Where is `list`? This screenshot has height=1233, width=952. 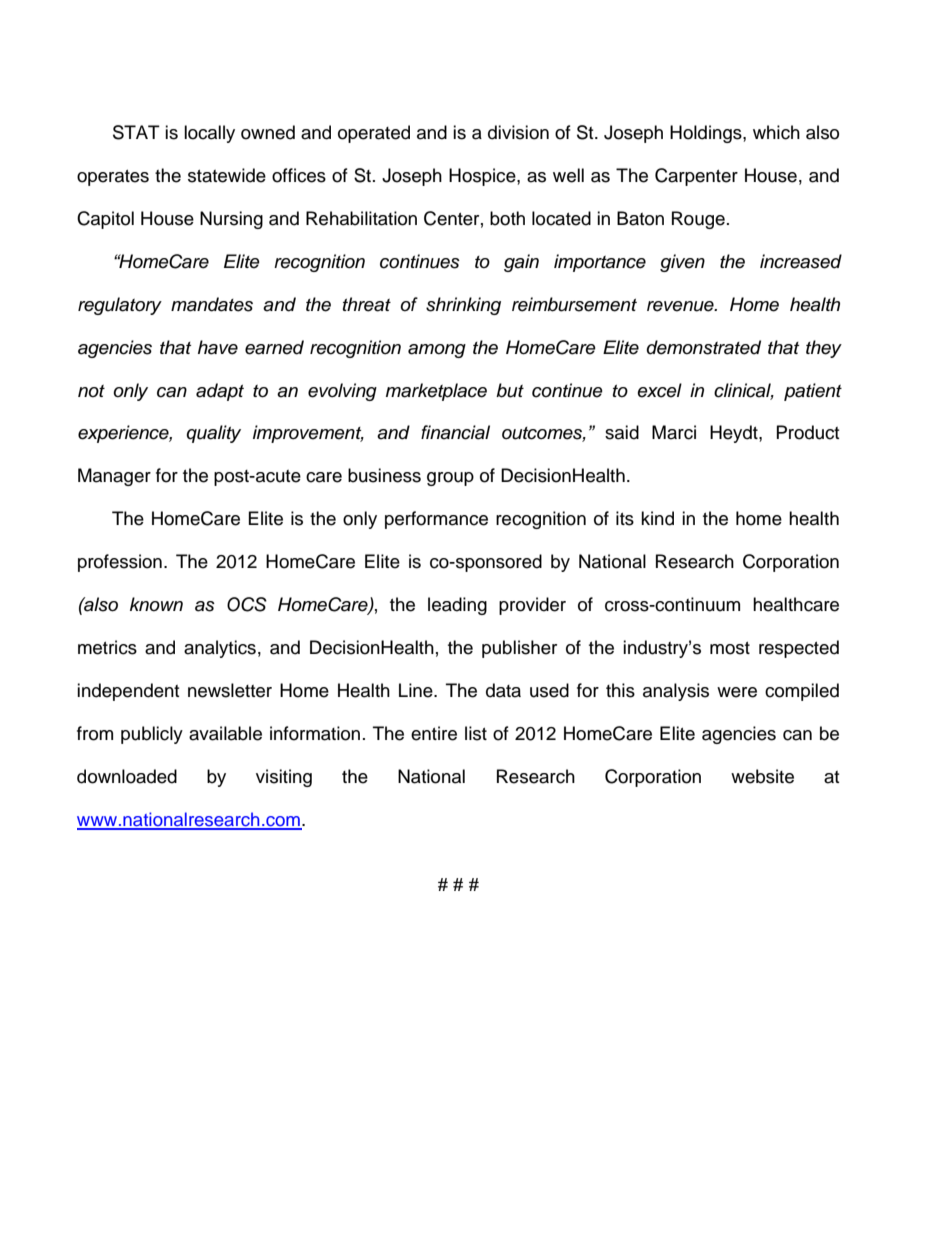
list is located at coordinates (476, 733).
